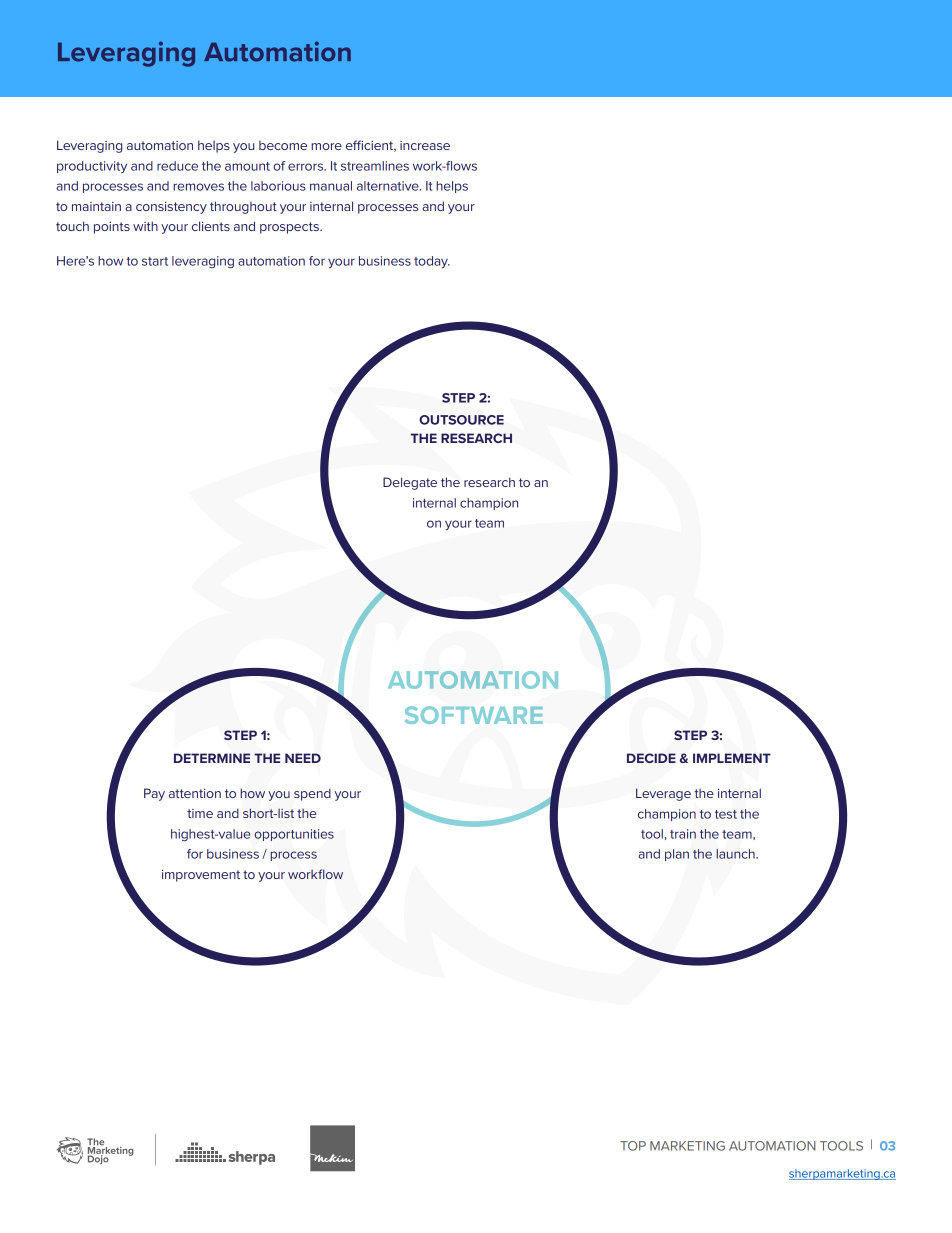 This screenshot has width=952, height=1233. What do you see at coordinates (410, 483) in the screenshot?
I see `Delegate` at bounding box center [410, 483].
